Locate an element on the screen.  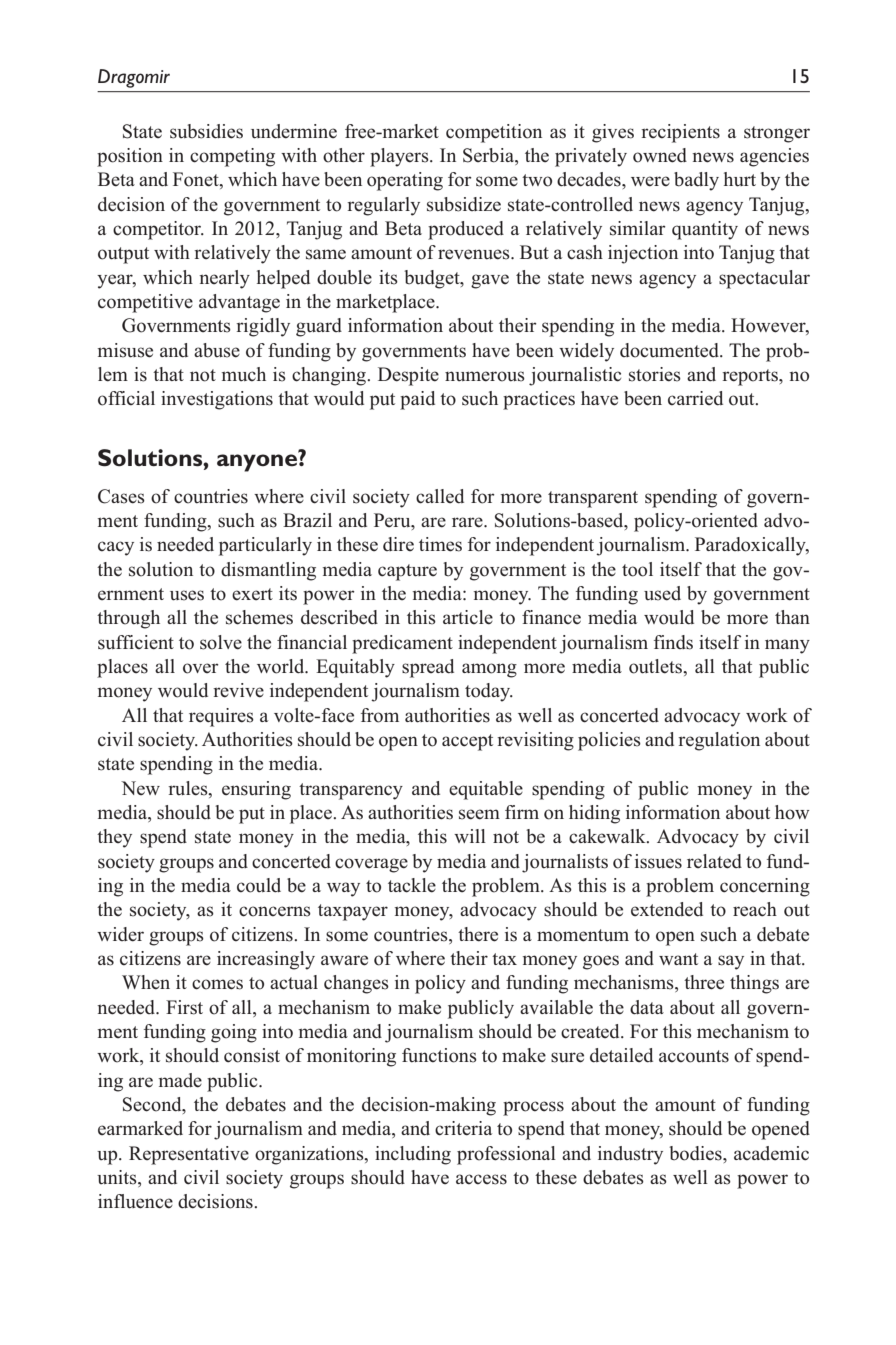
access is located at coordinates (481, 1179).
